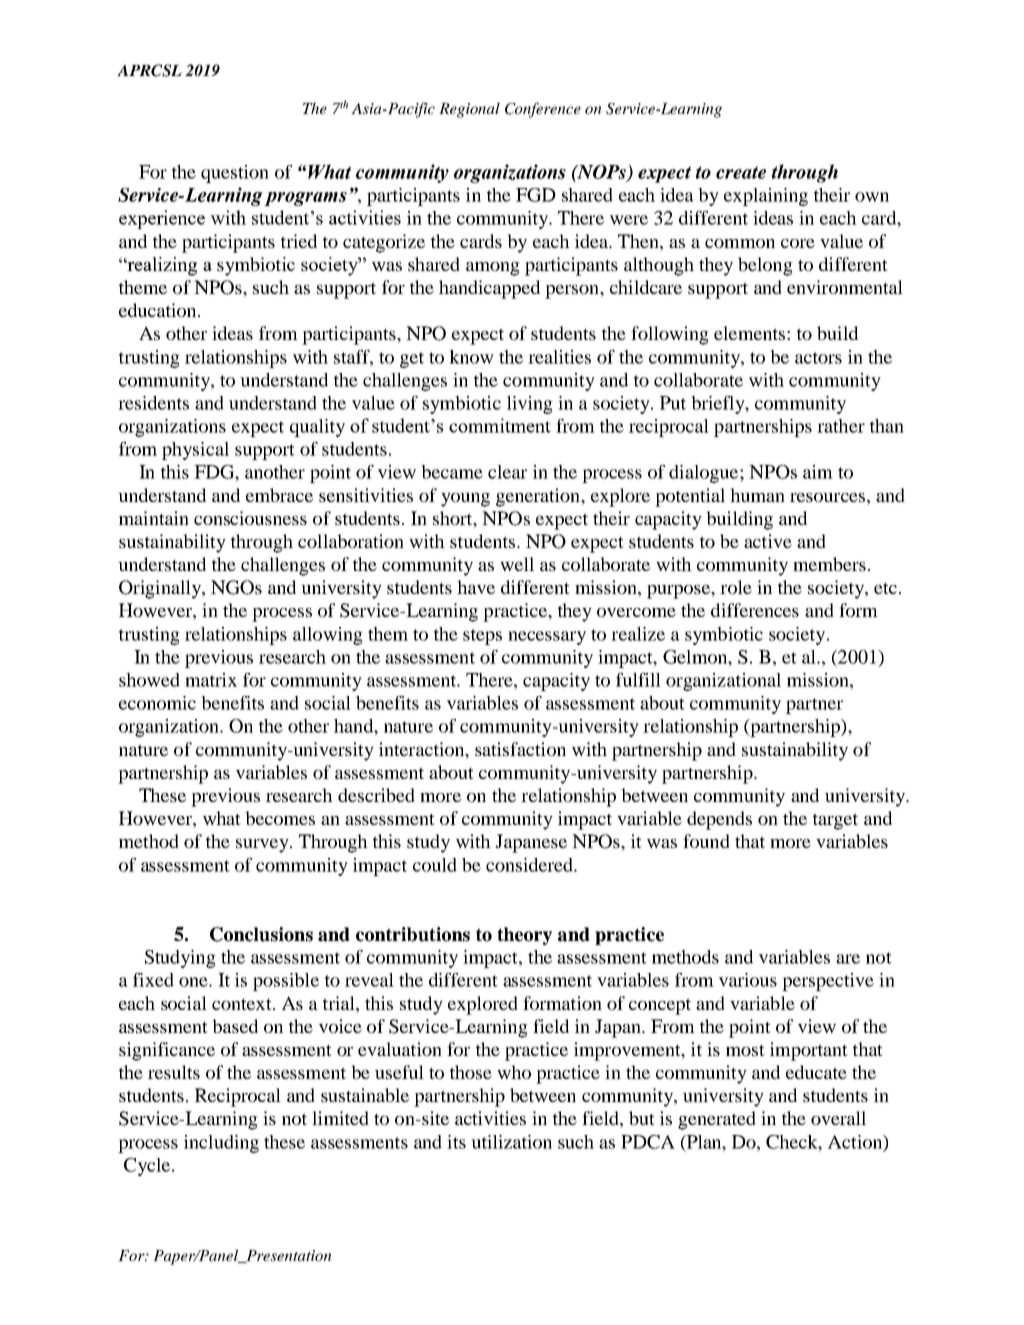 Image resolution: width=1024 pixels, height=1325 pixels. I want to click on differences, so click(755, 610).
